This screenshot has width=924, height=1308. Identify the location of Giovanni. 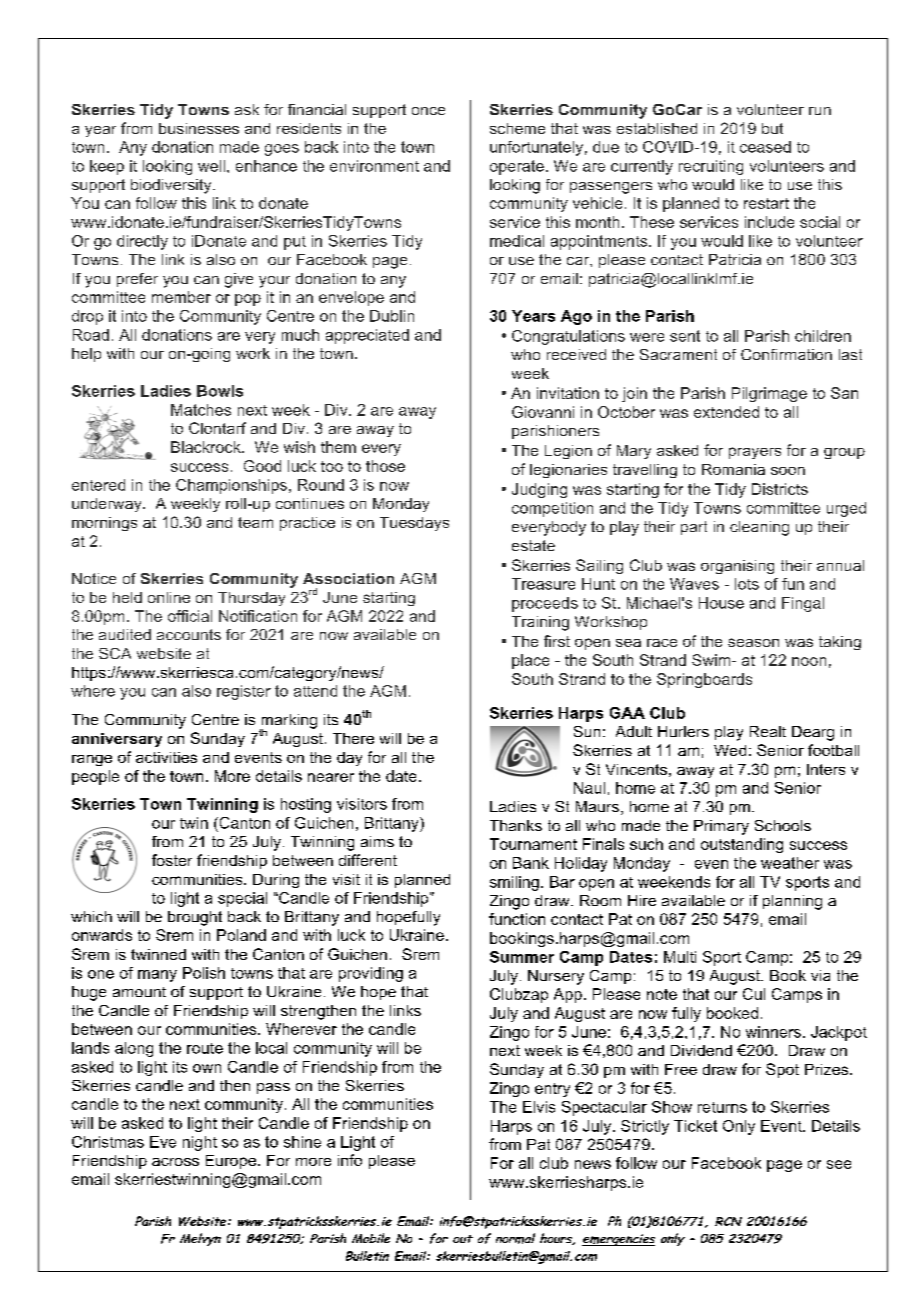
(543, 412).
